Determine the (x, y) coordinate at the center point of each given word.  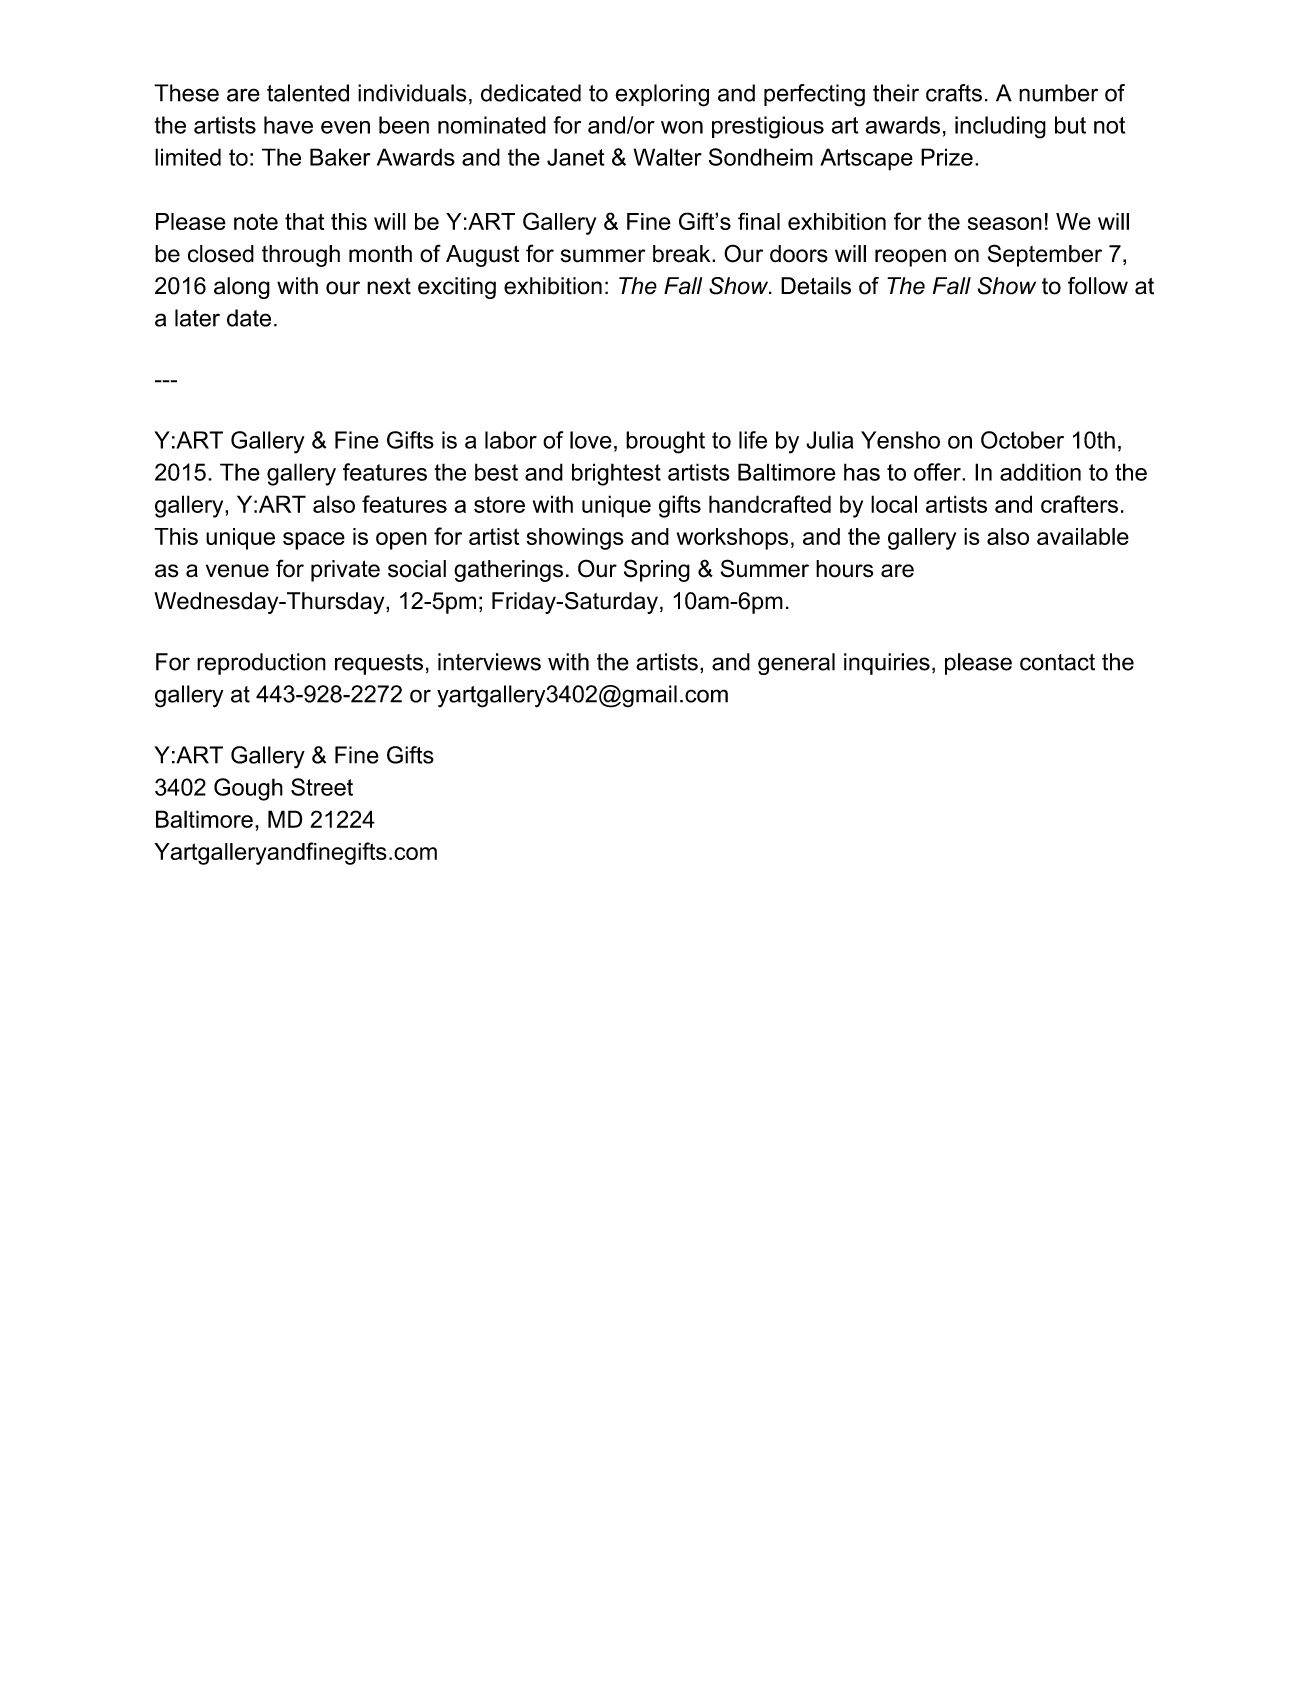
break (683, 254)
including (1000, 127)
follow (1098, 286)
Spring (657, 570)
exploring (662, 95)
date (249, 318)
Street (322, 787)
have (288, 125)
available (1083, 536)
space (314, 541)
